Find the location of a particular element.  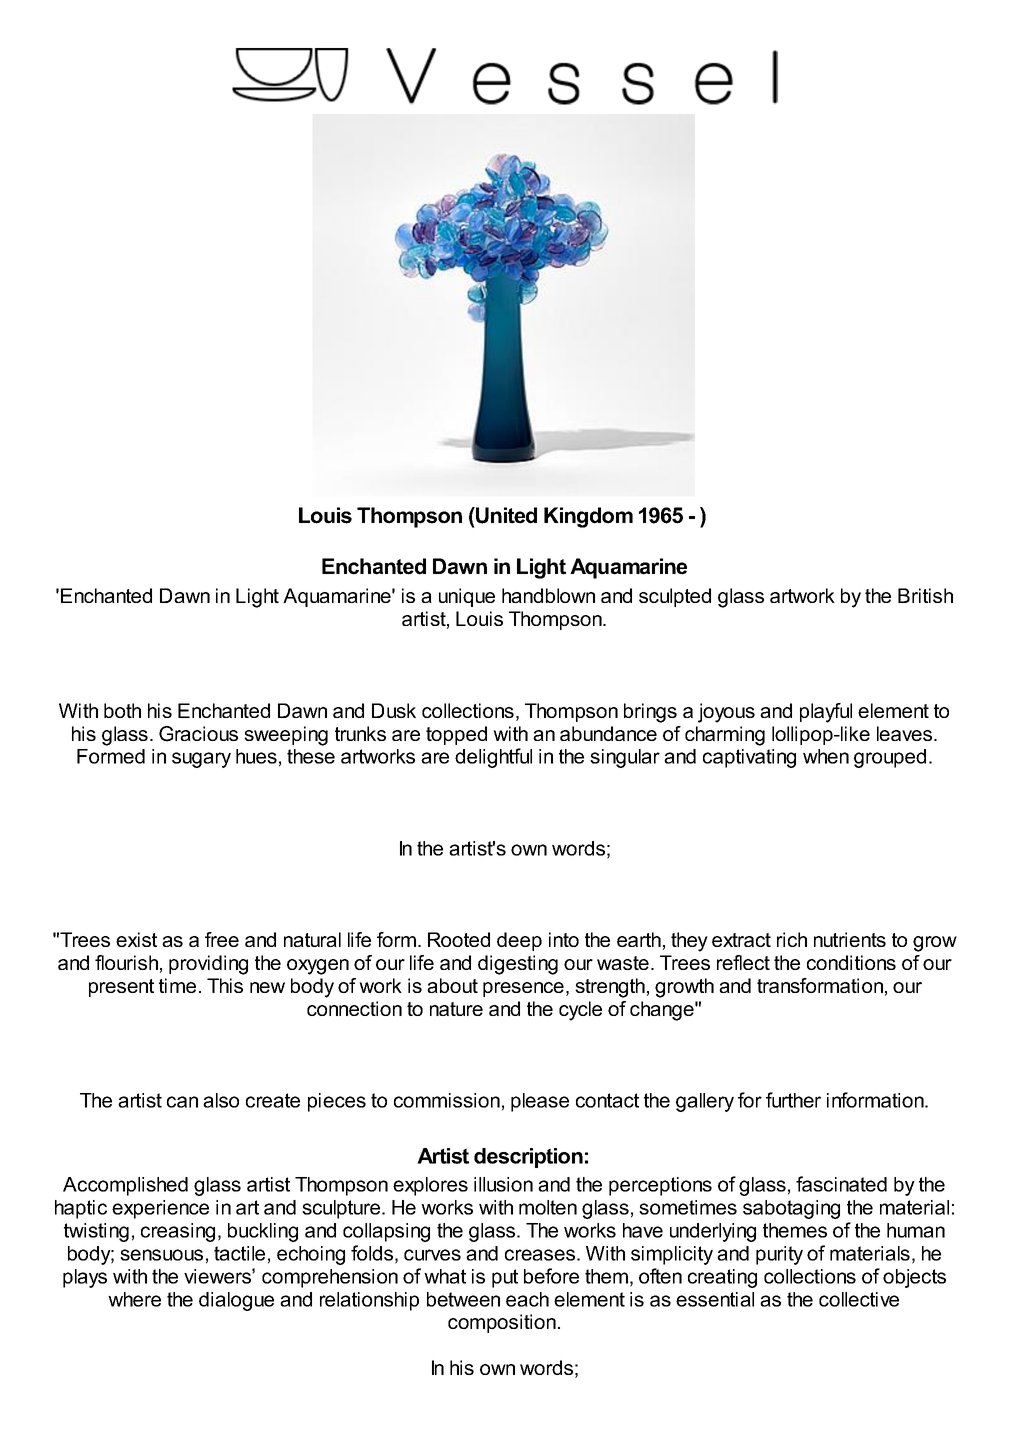

unique is located at coordinates (467, 597).
